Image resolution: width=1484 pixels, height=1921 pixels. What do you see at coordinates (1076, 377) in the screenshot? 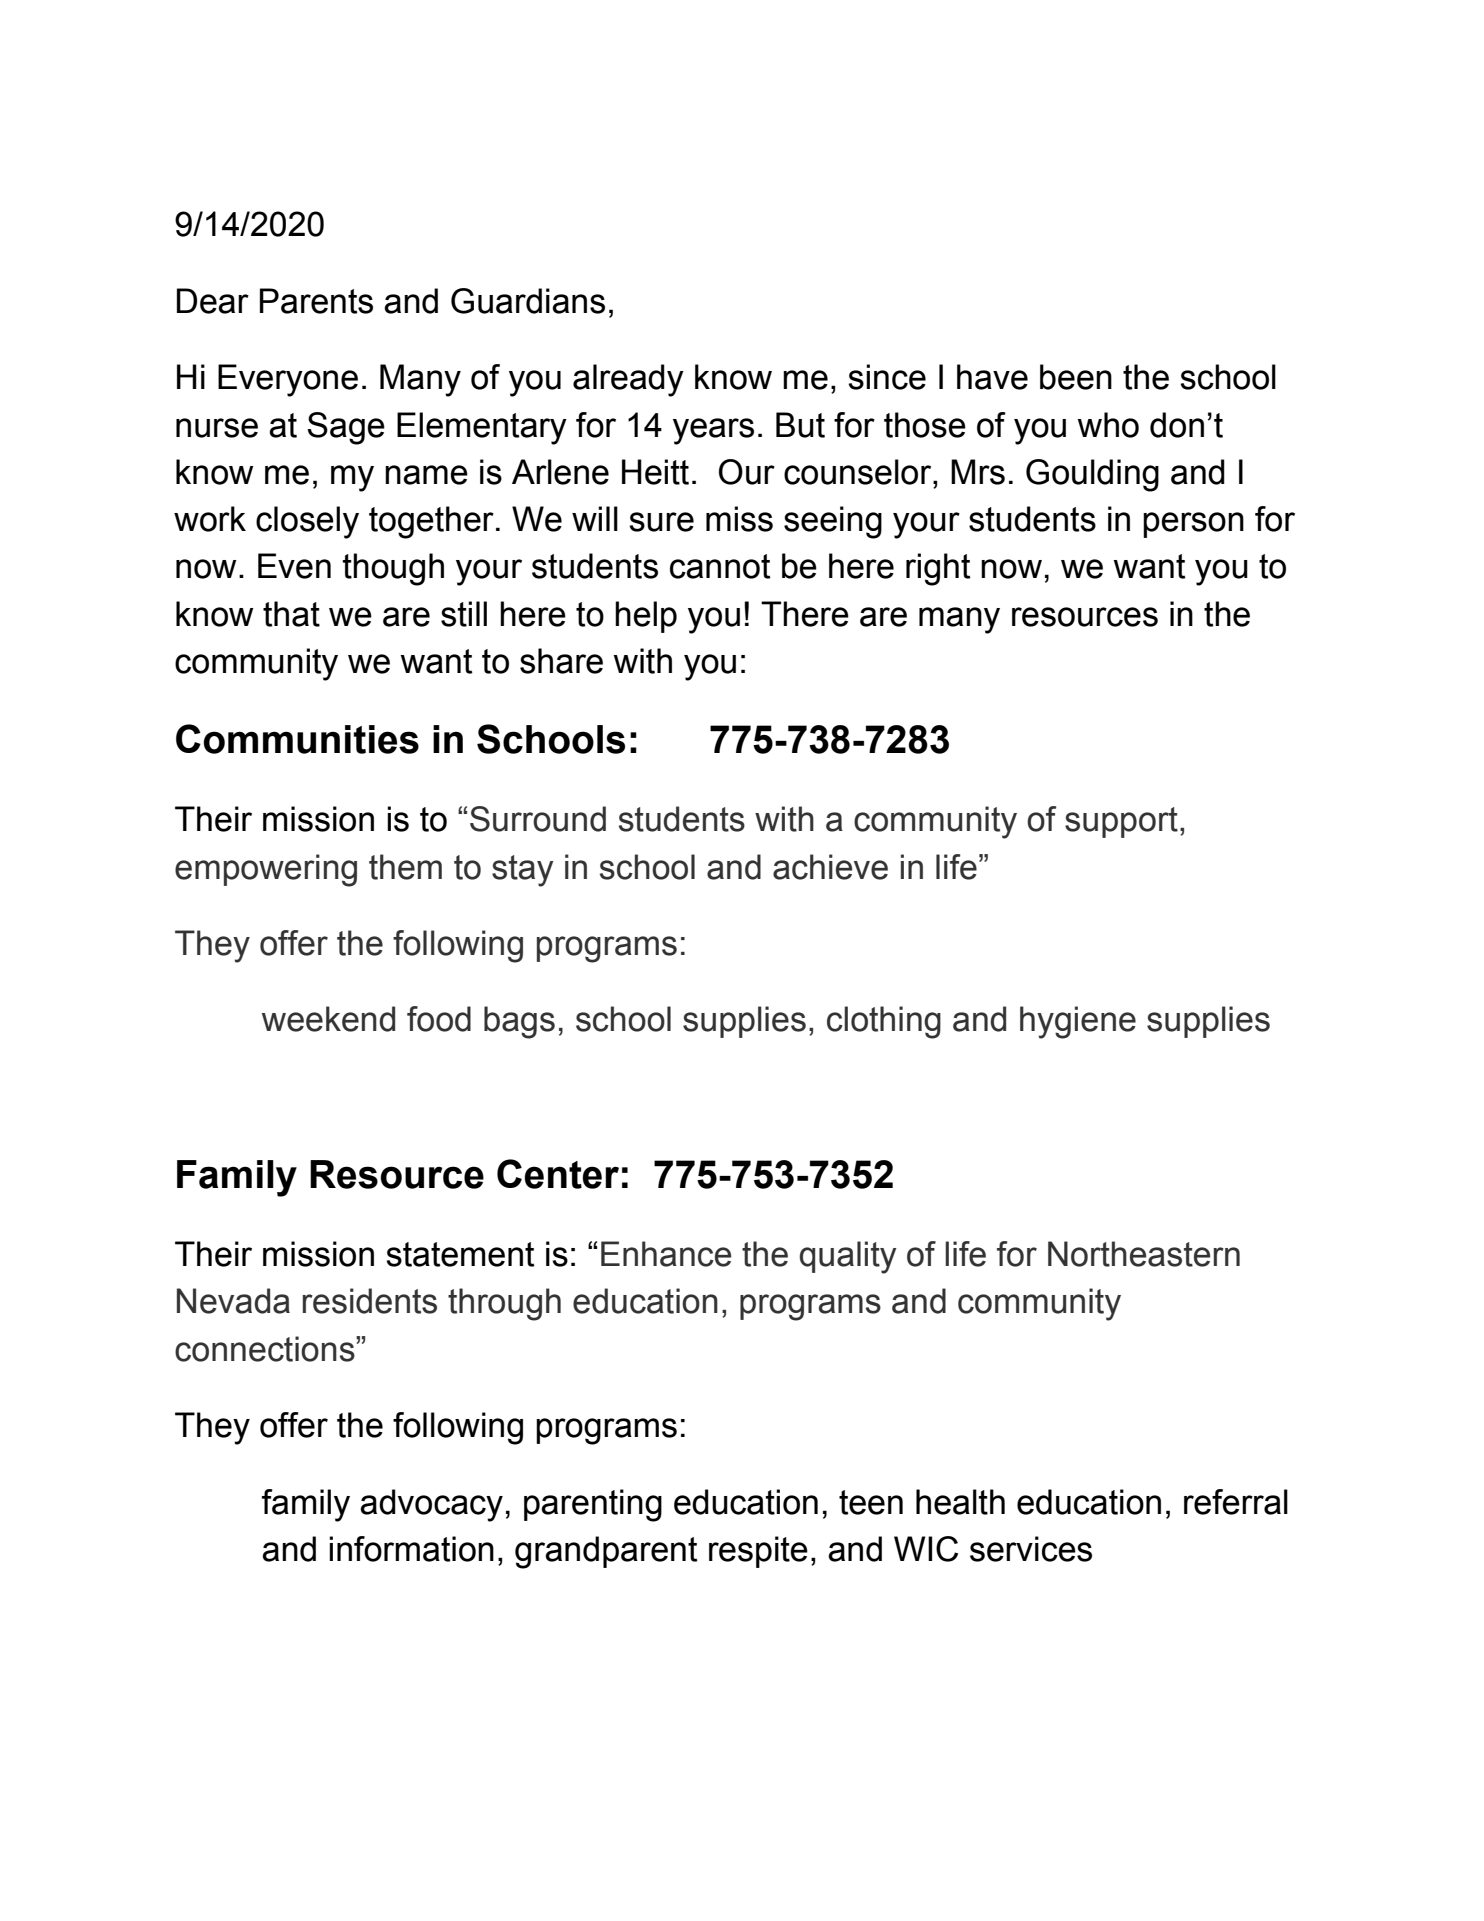
I see `been` at bounding box center [1076, 377].
